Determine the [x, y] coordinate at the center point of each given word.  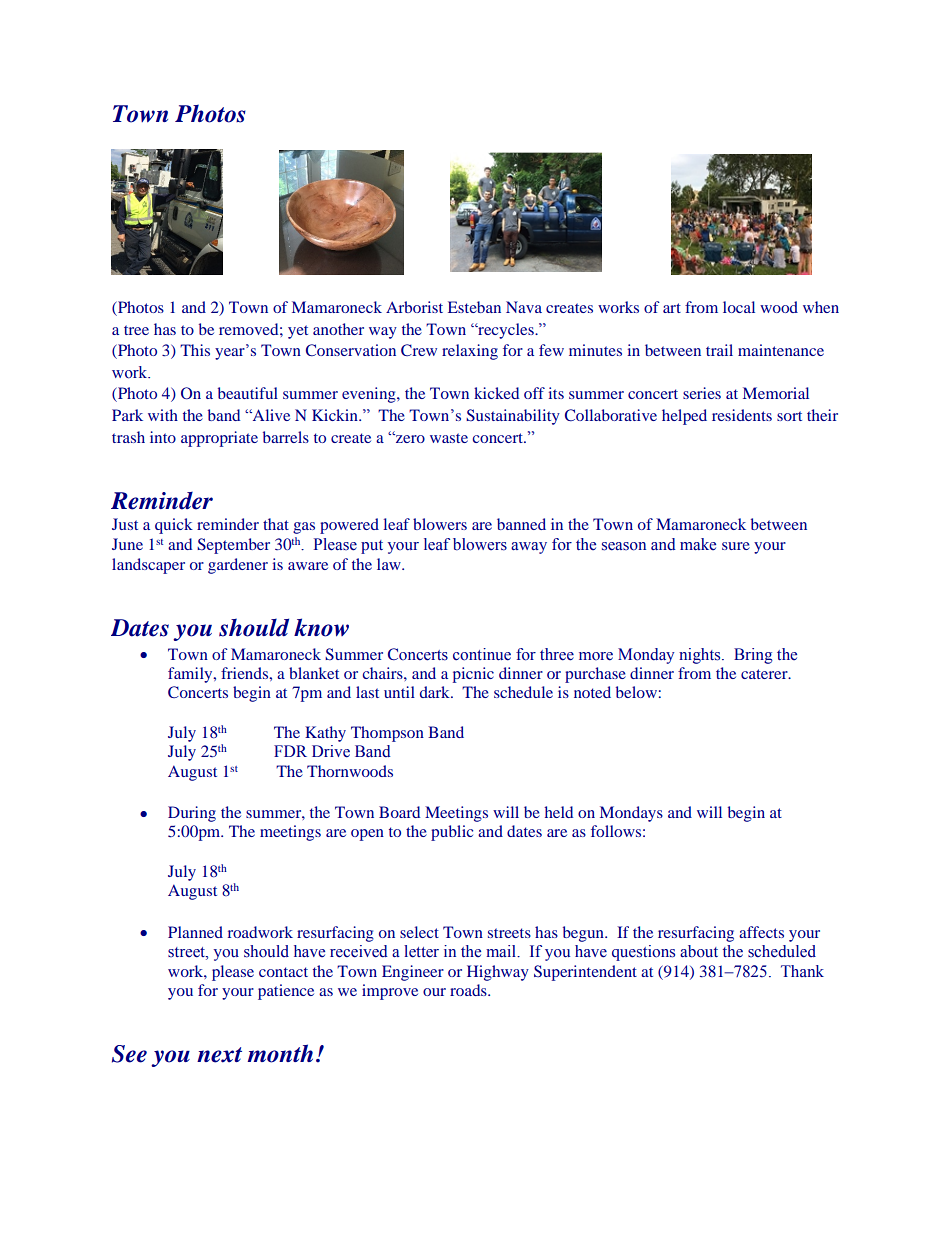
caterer [765, 674]
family [191, 675]
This [195, 350]
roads [469, 990]
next [219, 1055]
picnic [473, 675]
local [739, 307]
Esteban [474, 307]
